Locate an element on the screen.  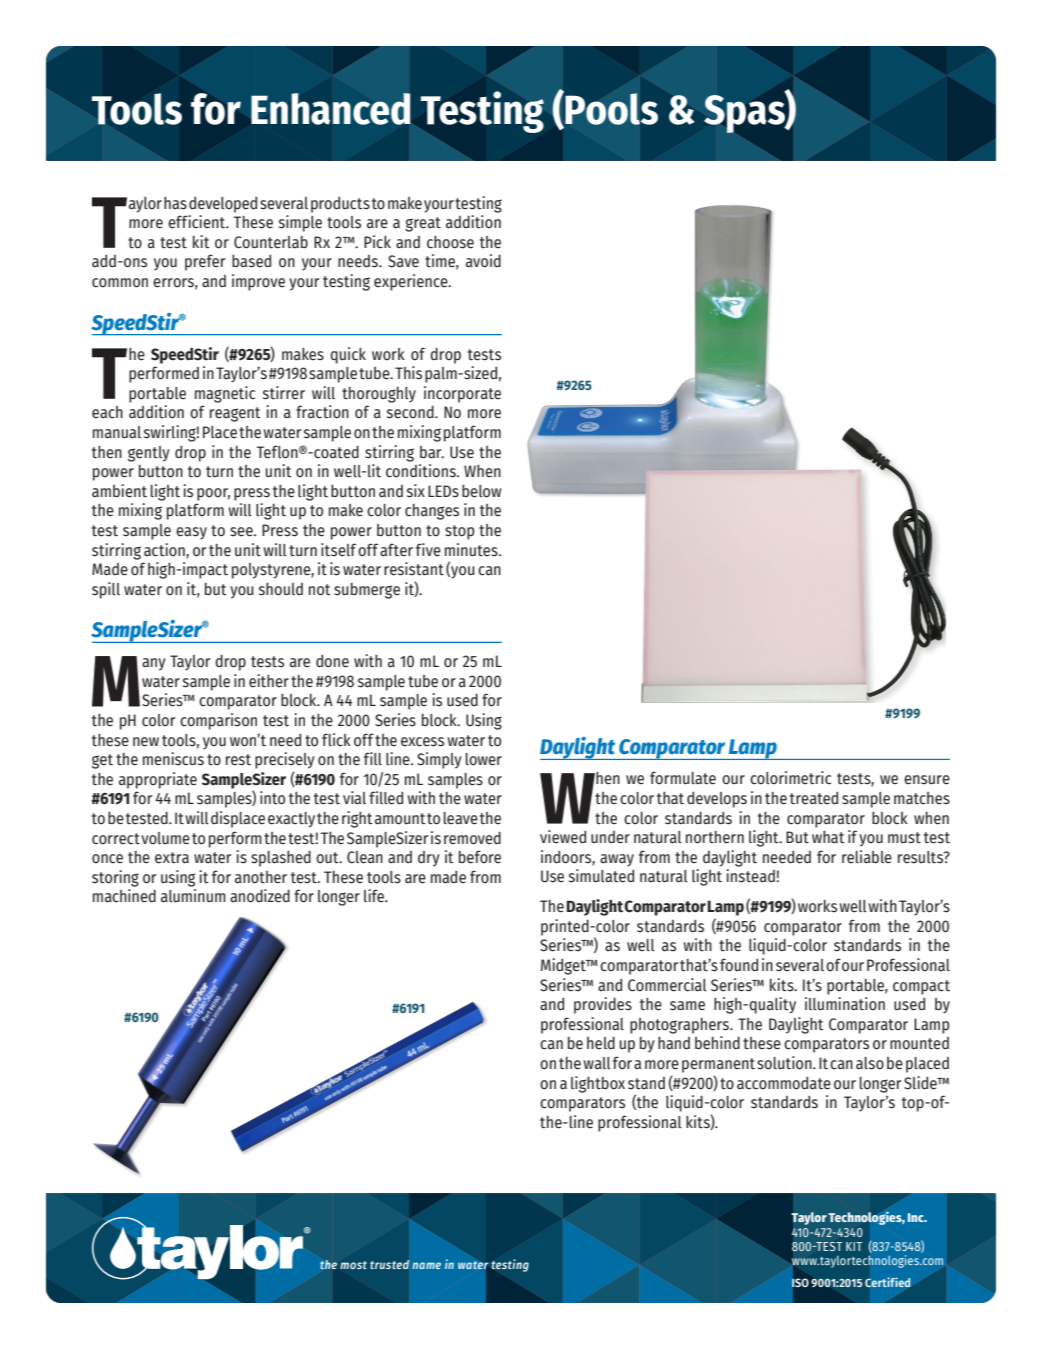
avoid is located at coordinates (483, 261).
